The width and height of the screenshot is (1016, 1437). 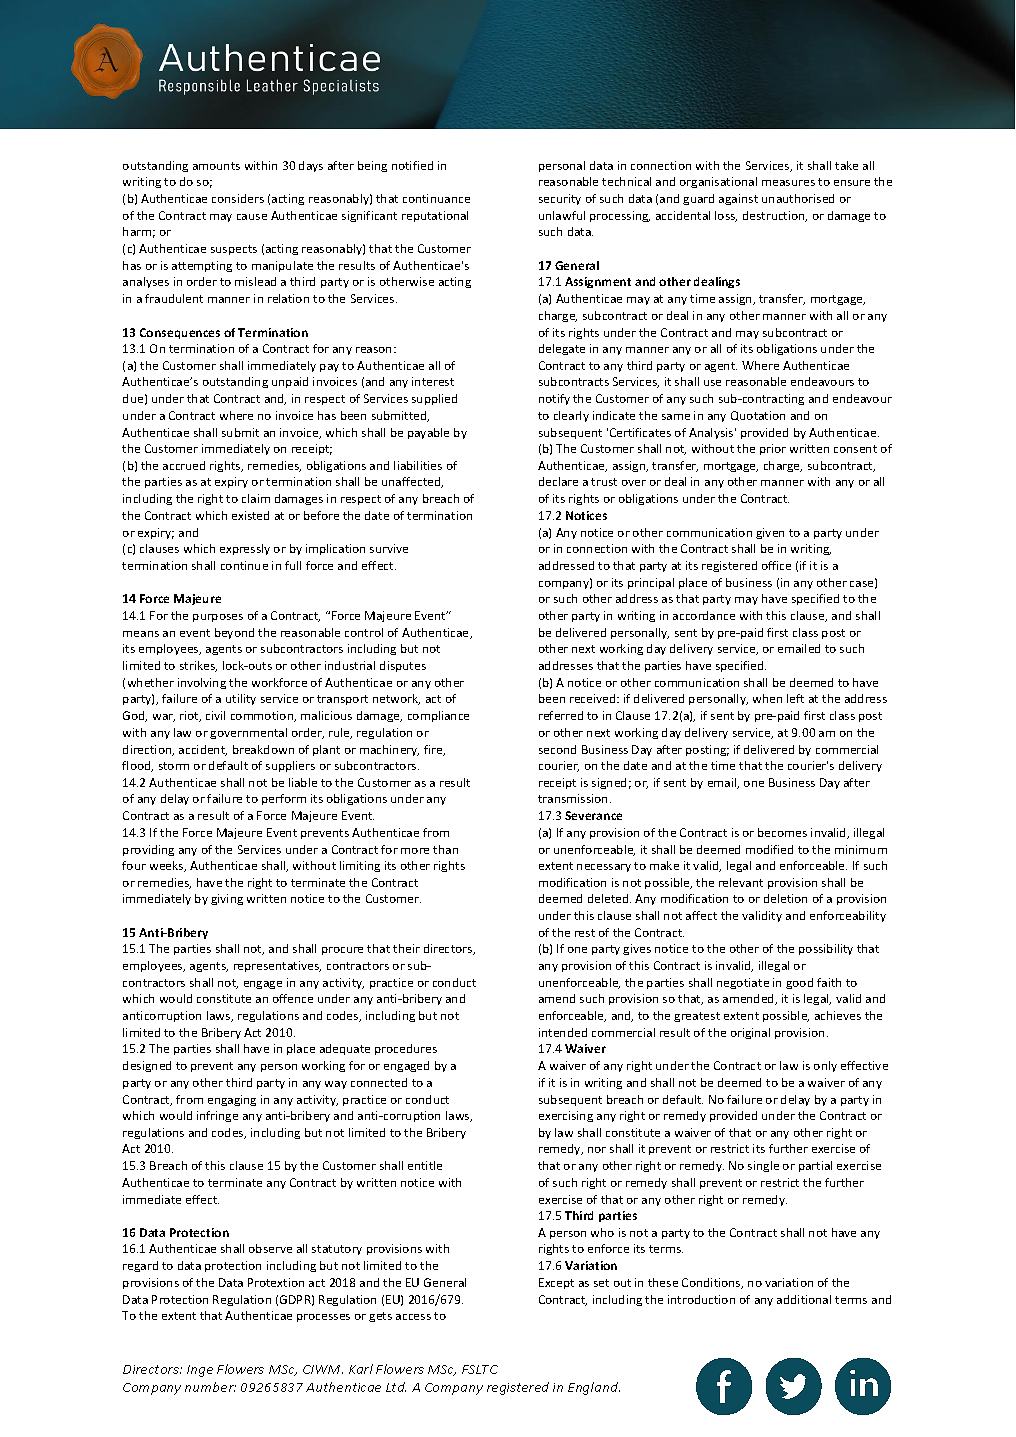 What do you see at coordinates (232, 1100) in the screenshot?
I see `engaging` at bounding box center [232, 1100].
